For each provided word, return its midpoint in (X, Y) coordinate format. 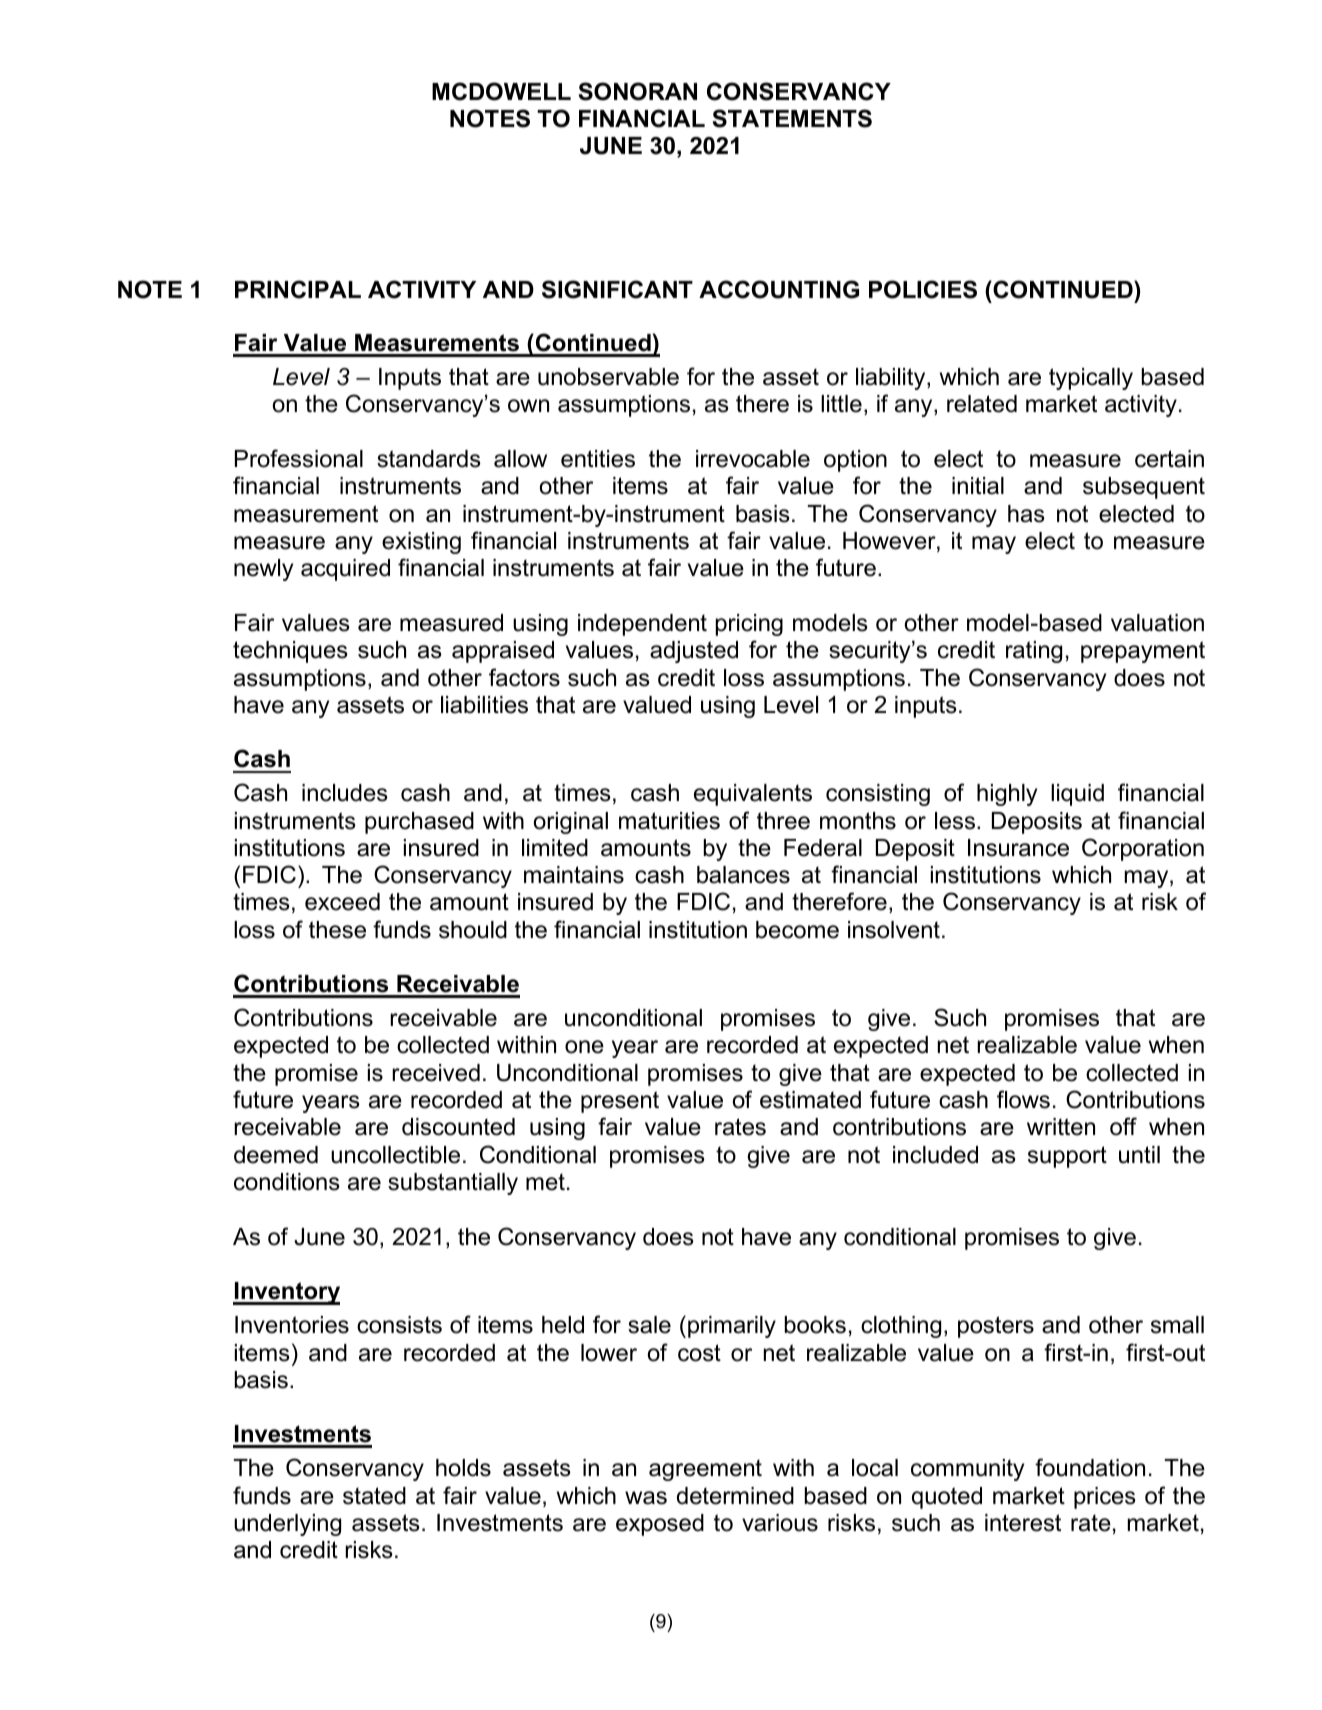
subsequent (1144, 488)
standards (429, 459)
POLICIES (923, 289)
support (1067, 1157)
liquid (1077, 795)
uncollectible (395, 1155)
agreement (705, 1470)
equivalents (753, 795)
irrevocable (753, 459)
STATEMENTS (792, 118)
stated (374, 1496)
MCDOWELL (501, 91)
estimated (810, 1100)
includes (345, 793)
